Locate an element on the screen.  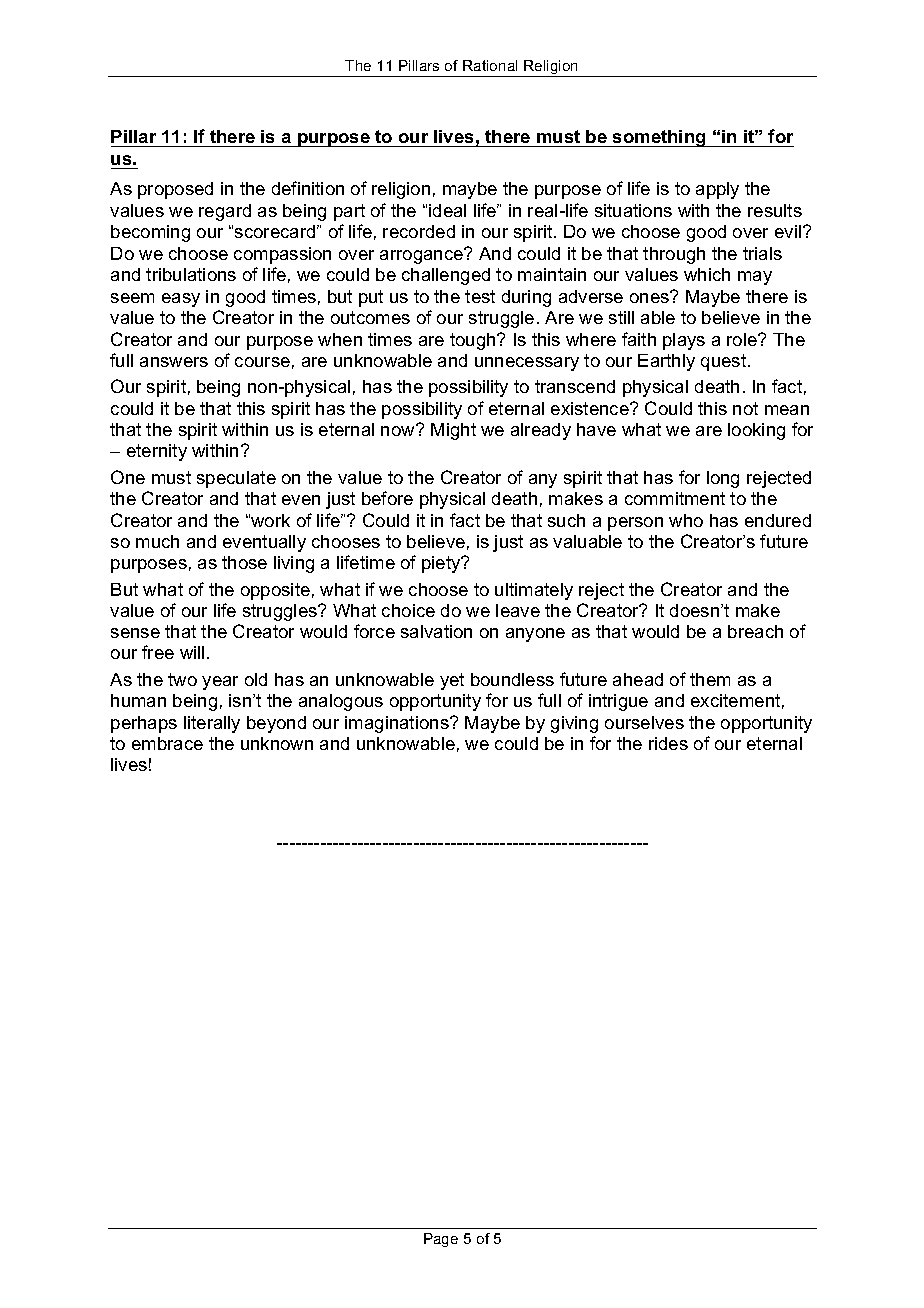
rides is located at coordinates (668, 743).
